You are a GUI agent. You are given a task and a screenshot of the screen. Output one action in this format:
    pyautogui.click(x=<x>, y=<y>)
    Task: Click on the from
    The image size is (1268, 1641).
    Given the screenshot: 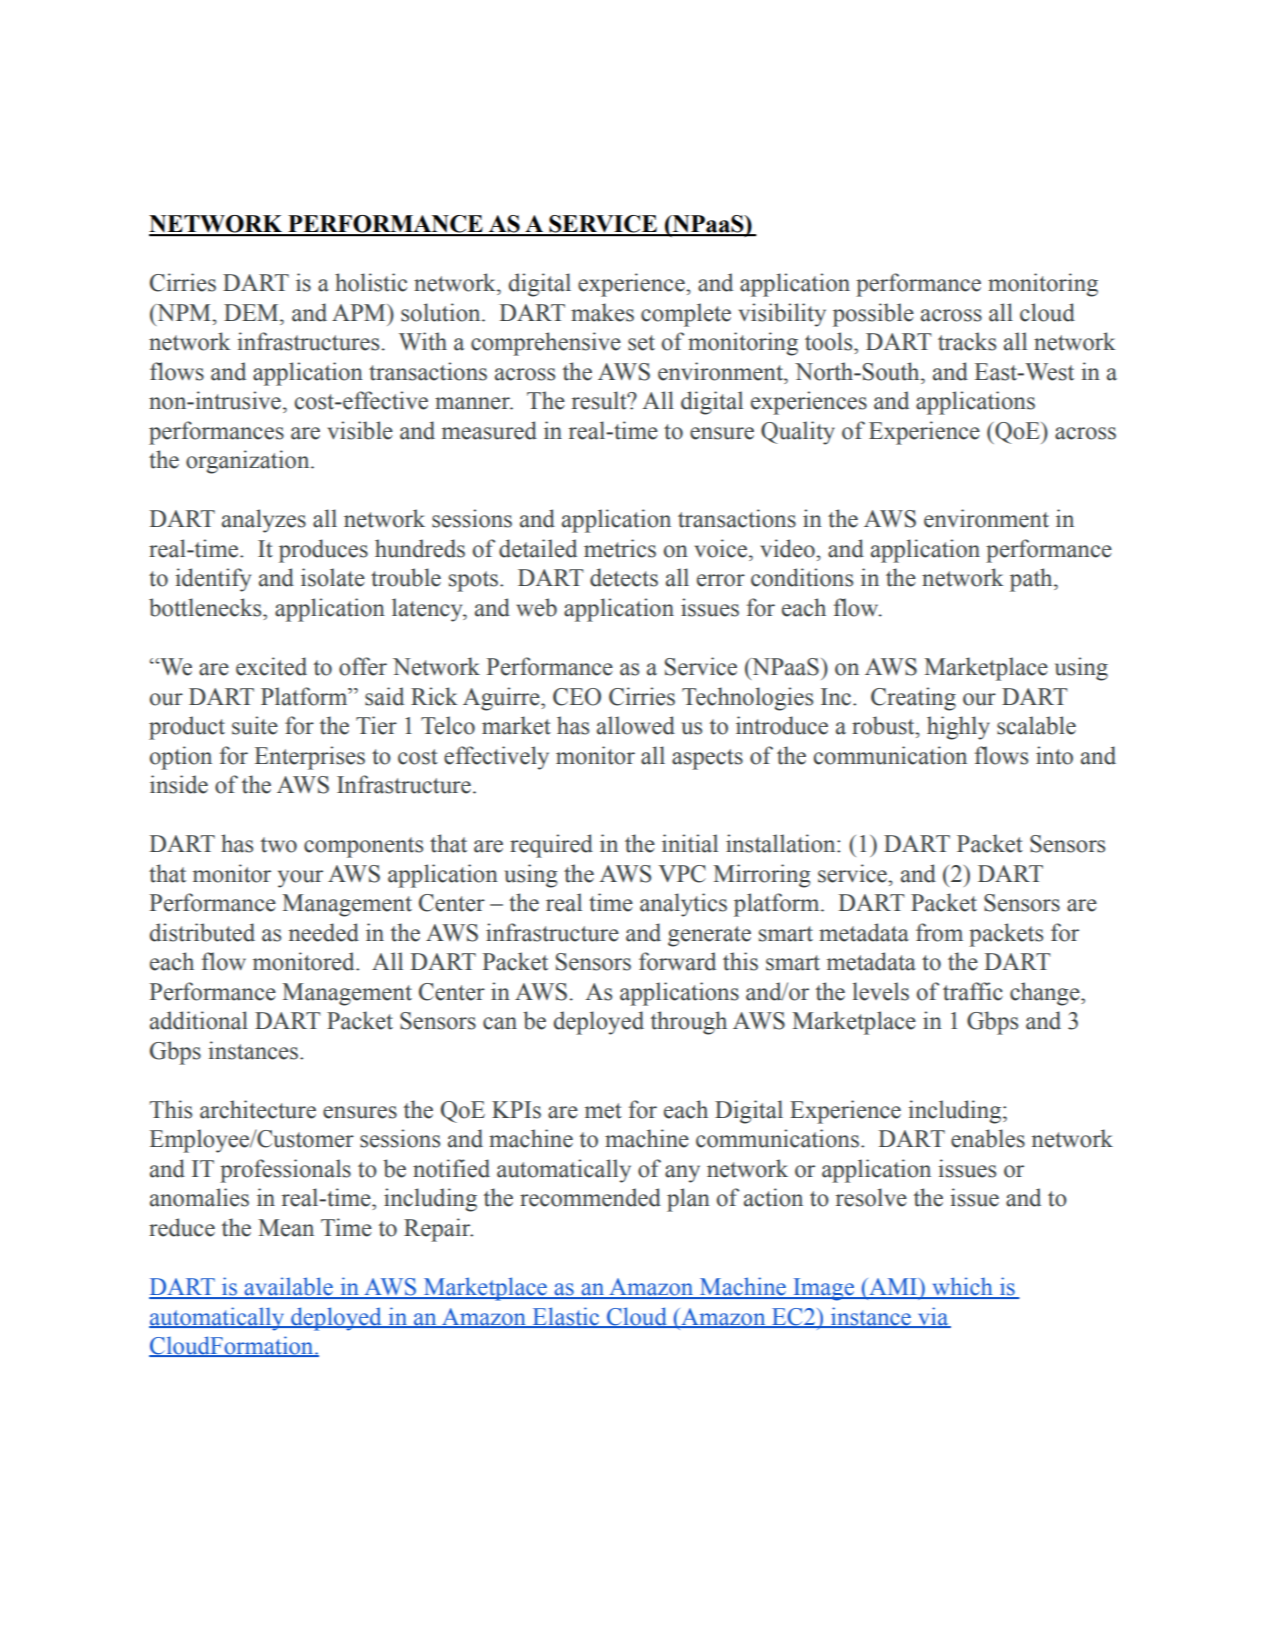 What is the action you would take?
    pyautogui.click(x=939, y=932)
